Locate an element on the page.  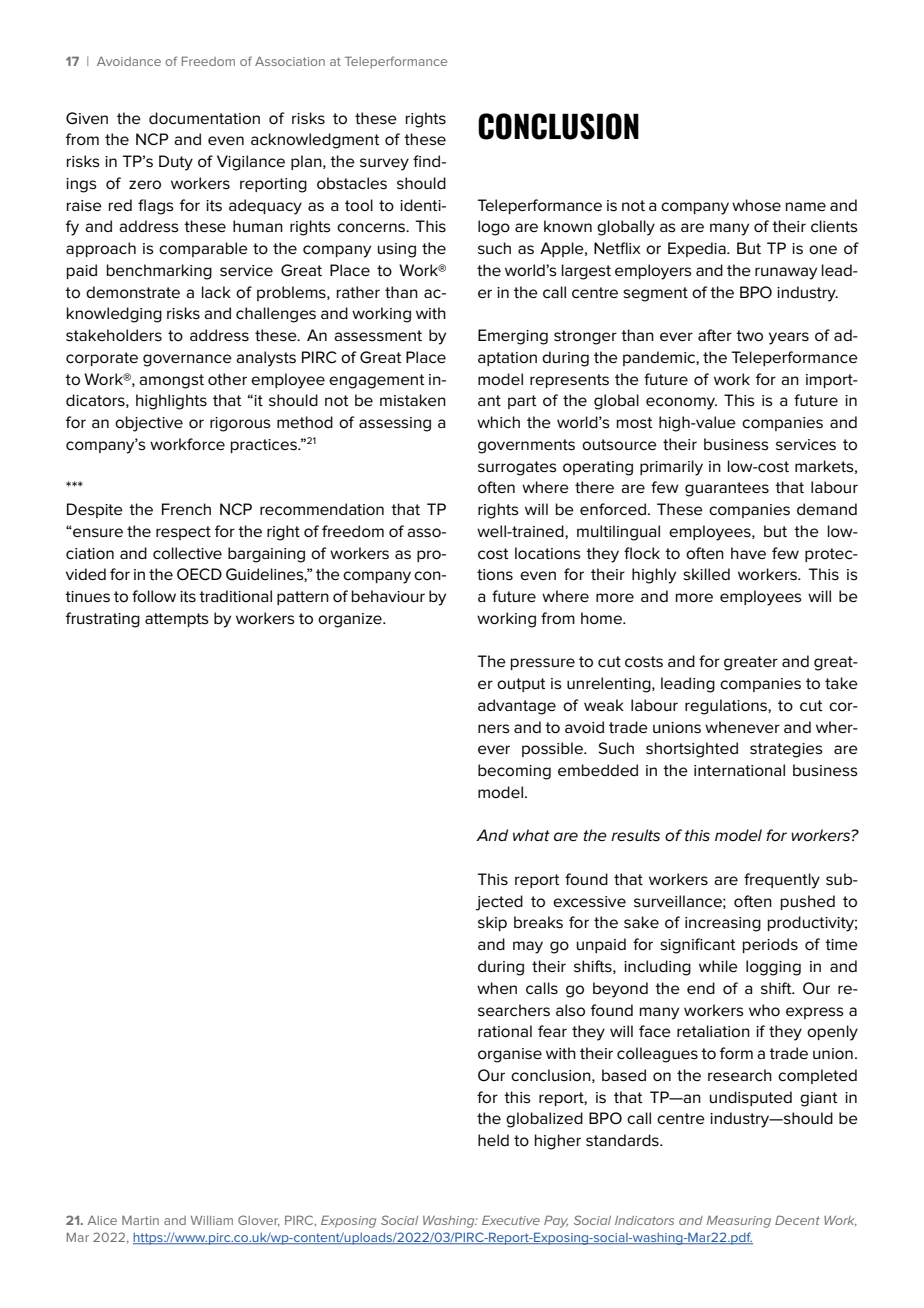
attempts is located at coordinates (177, 620).
